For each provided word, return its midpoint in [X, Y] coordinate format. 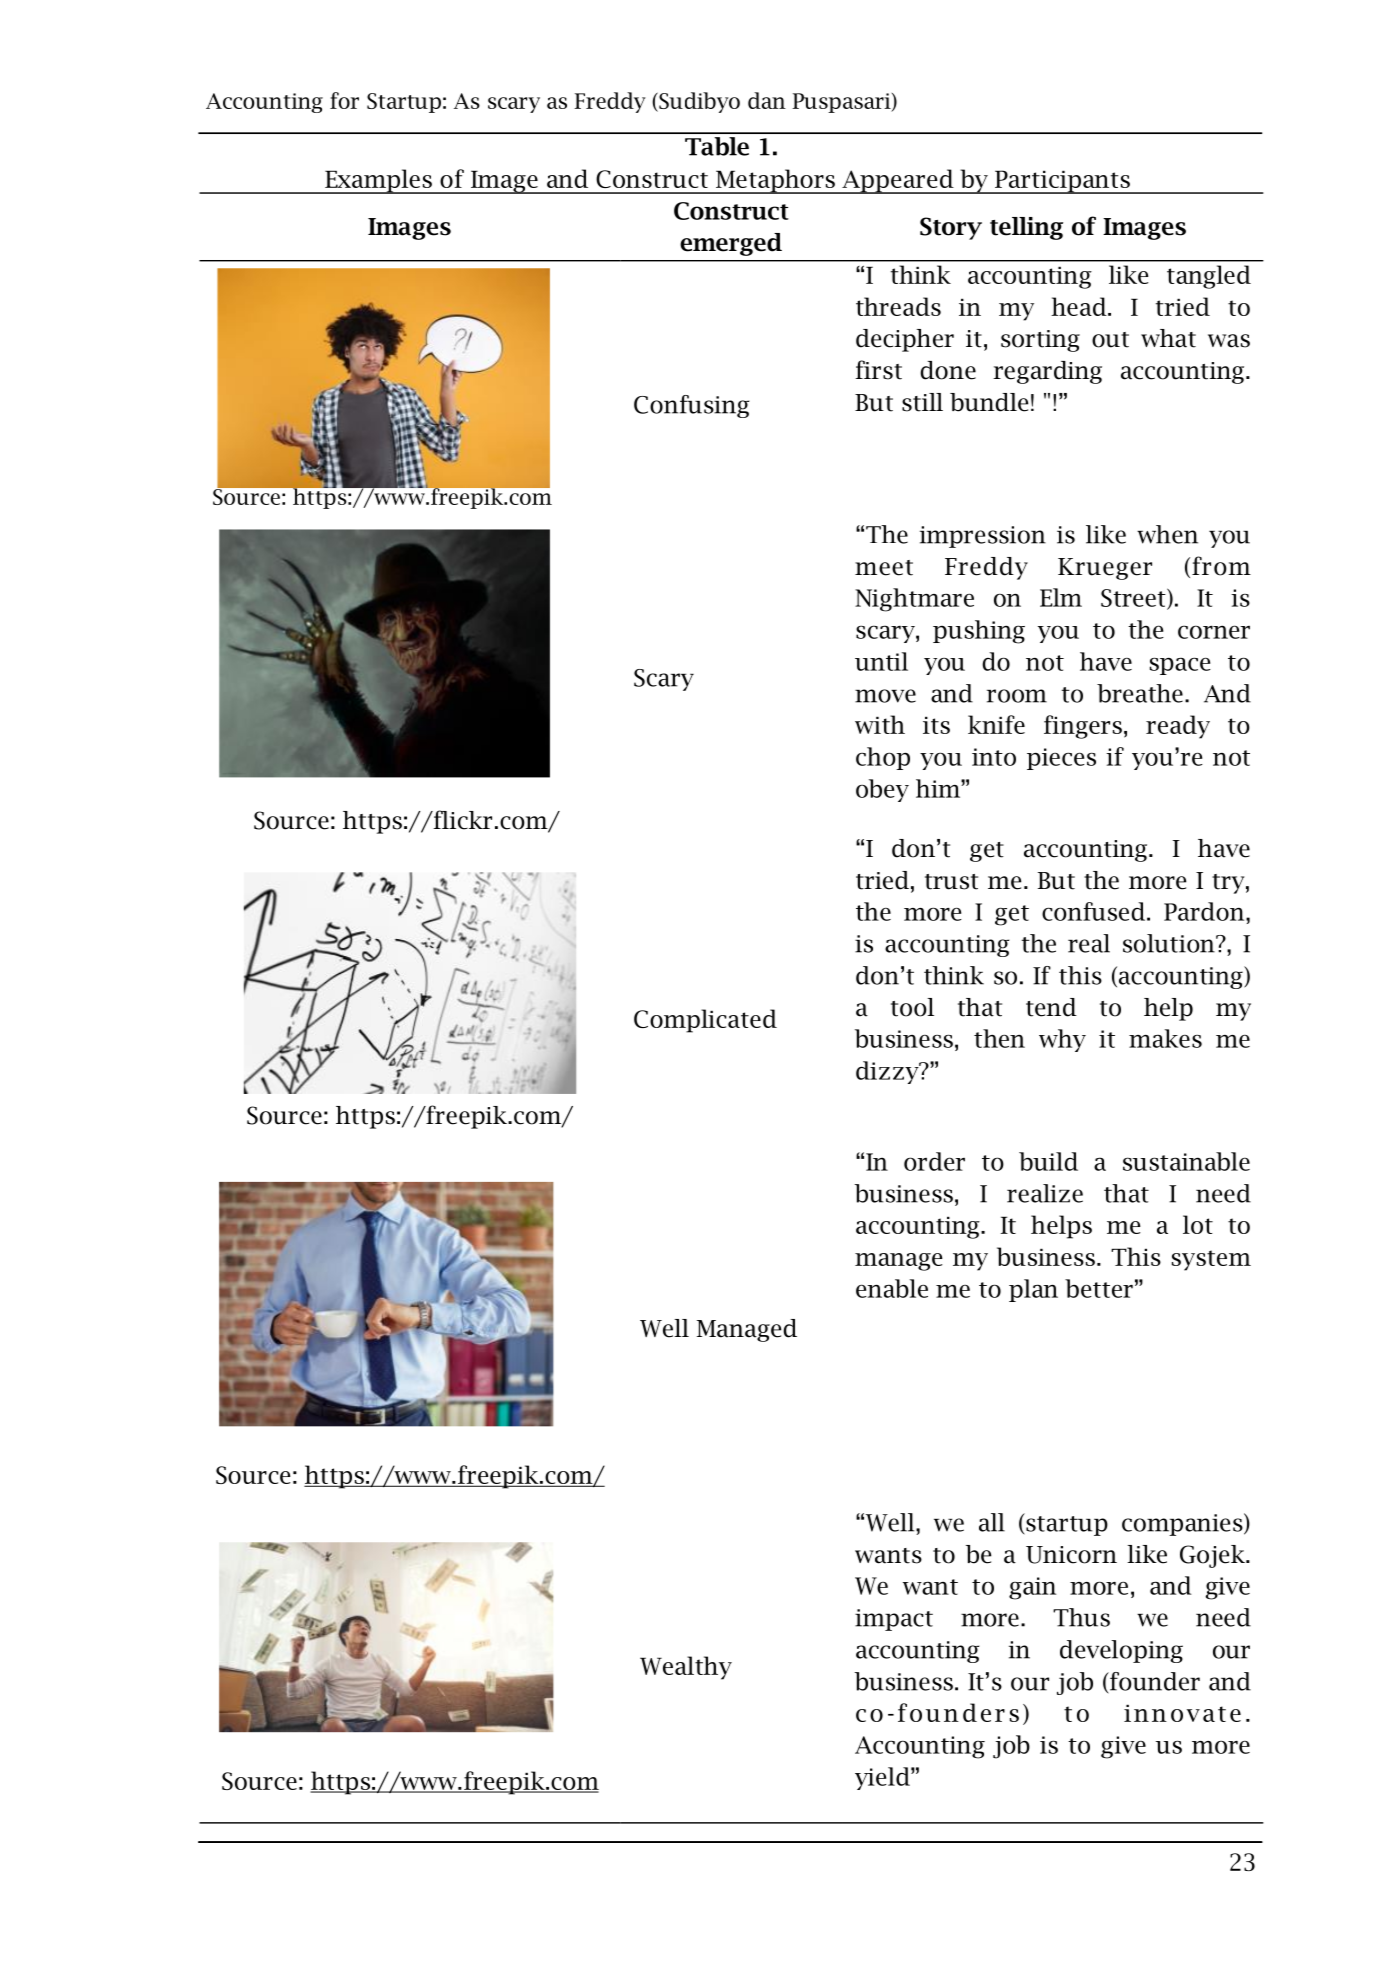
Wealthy [686, 1668]
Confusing [691, 406]
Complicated [705, 1021]
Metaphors [775, 181]
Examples [378, 181]
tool [912, 1007]
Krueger [1105, 569]
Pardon [1205, 911]
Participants [1062, 182]
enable [892, 1288]
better [1099, 1288]
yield [883, 1778]
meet [884, 568]
